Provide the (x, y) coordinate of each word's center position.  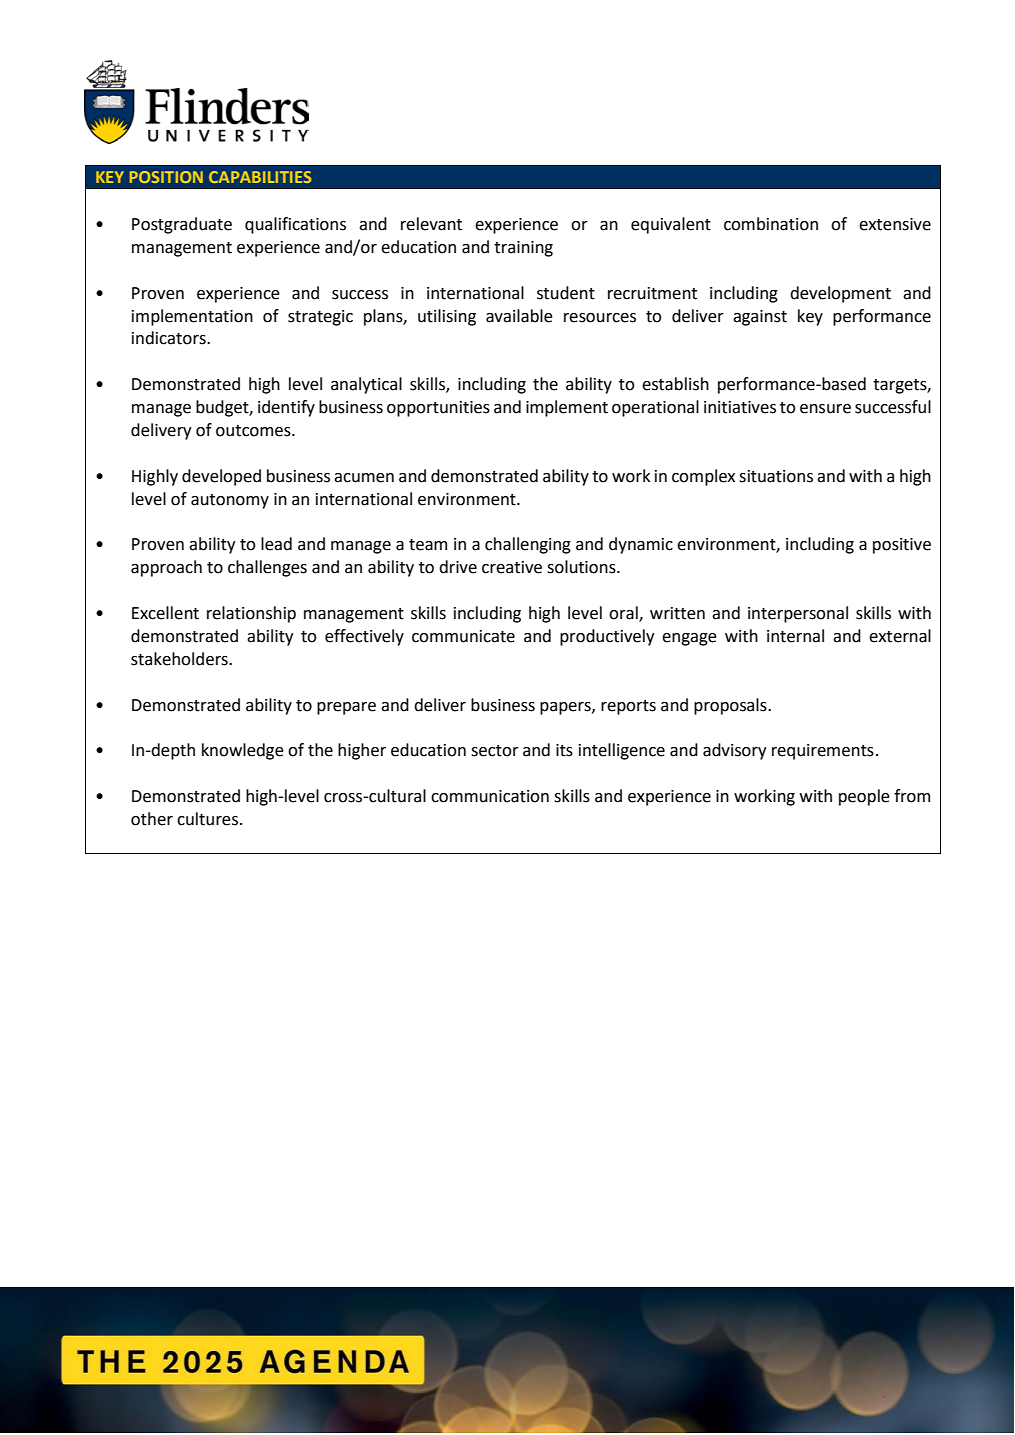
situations (776, 476)
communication (490, 796)
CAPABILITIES (260, 177)
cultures (207, 819)
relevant (431, 224)
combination (771, 224)
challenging (528, 545)
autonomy (230, 501)
